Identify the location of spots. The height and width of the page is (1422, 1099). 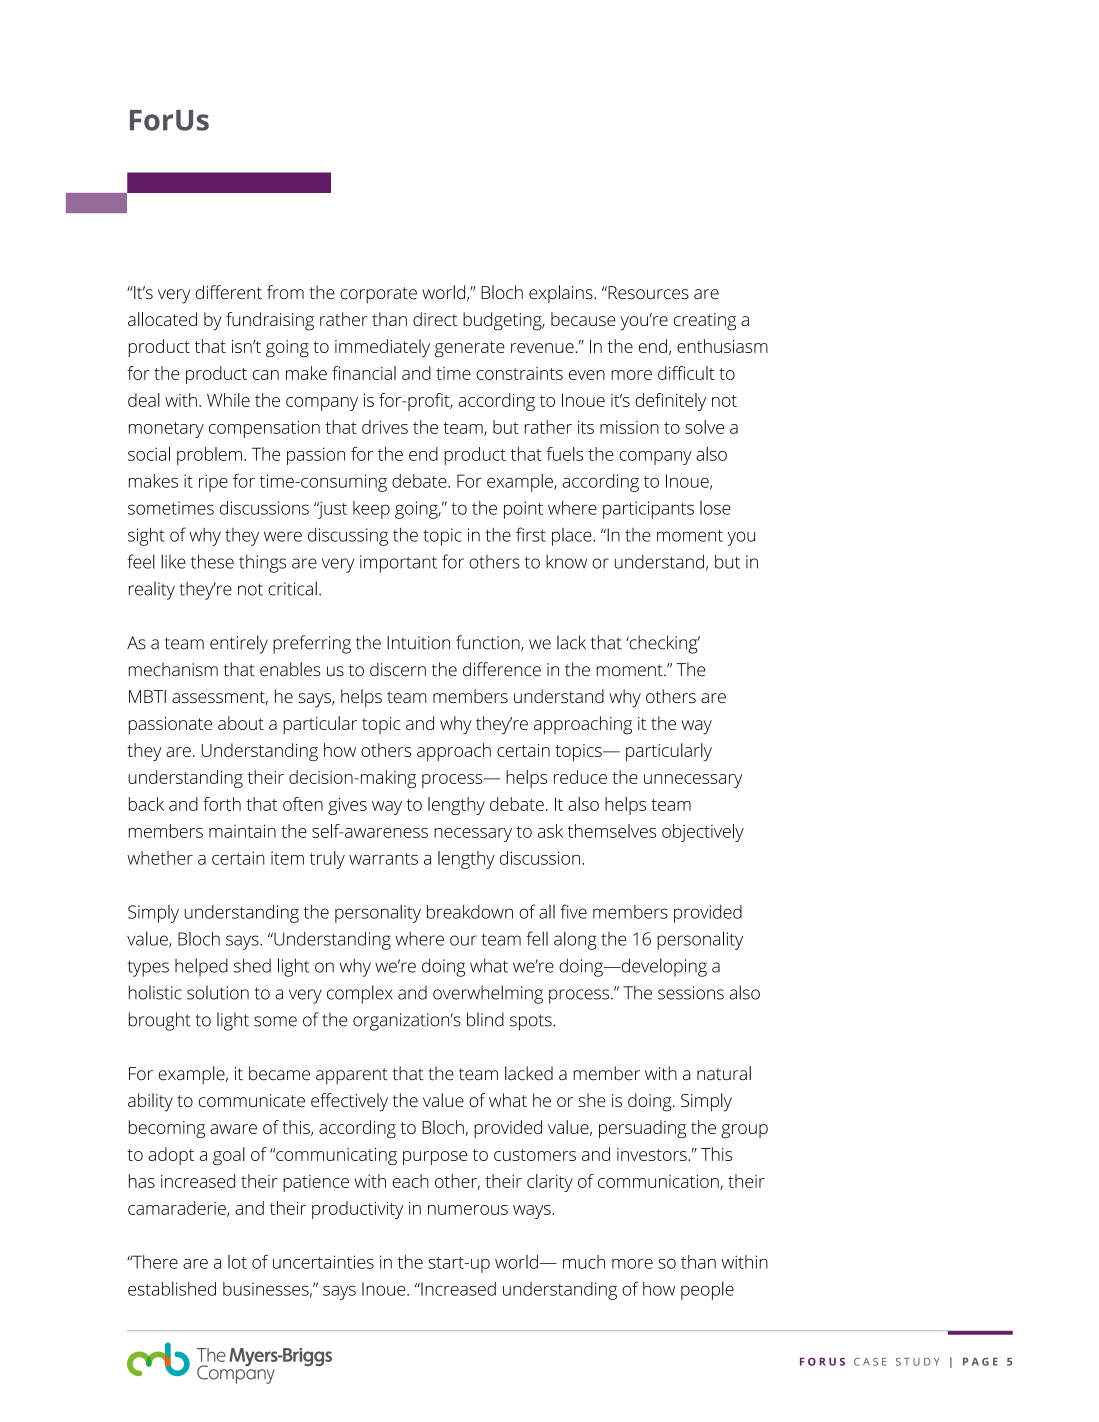
(532, 1022).
